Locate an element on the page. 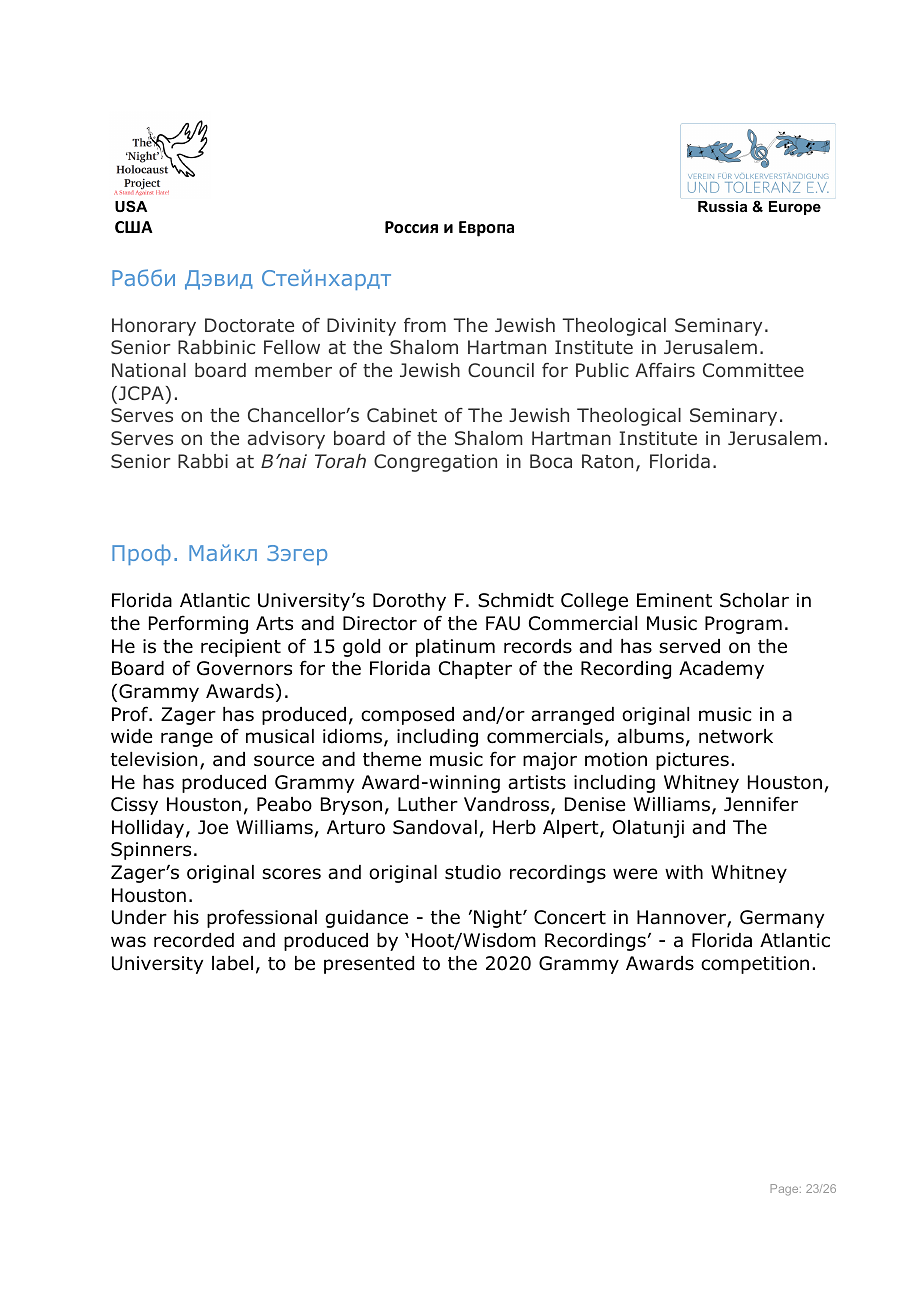 Image resolution: width=924 pixels, height=1308 pixels. Russia is located at coordinates (722, 206).
